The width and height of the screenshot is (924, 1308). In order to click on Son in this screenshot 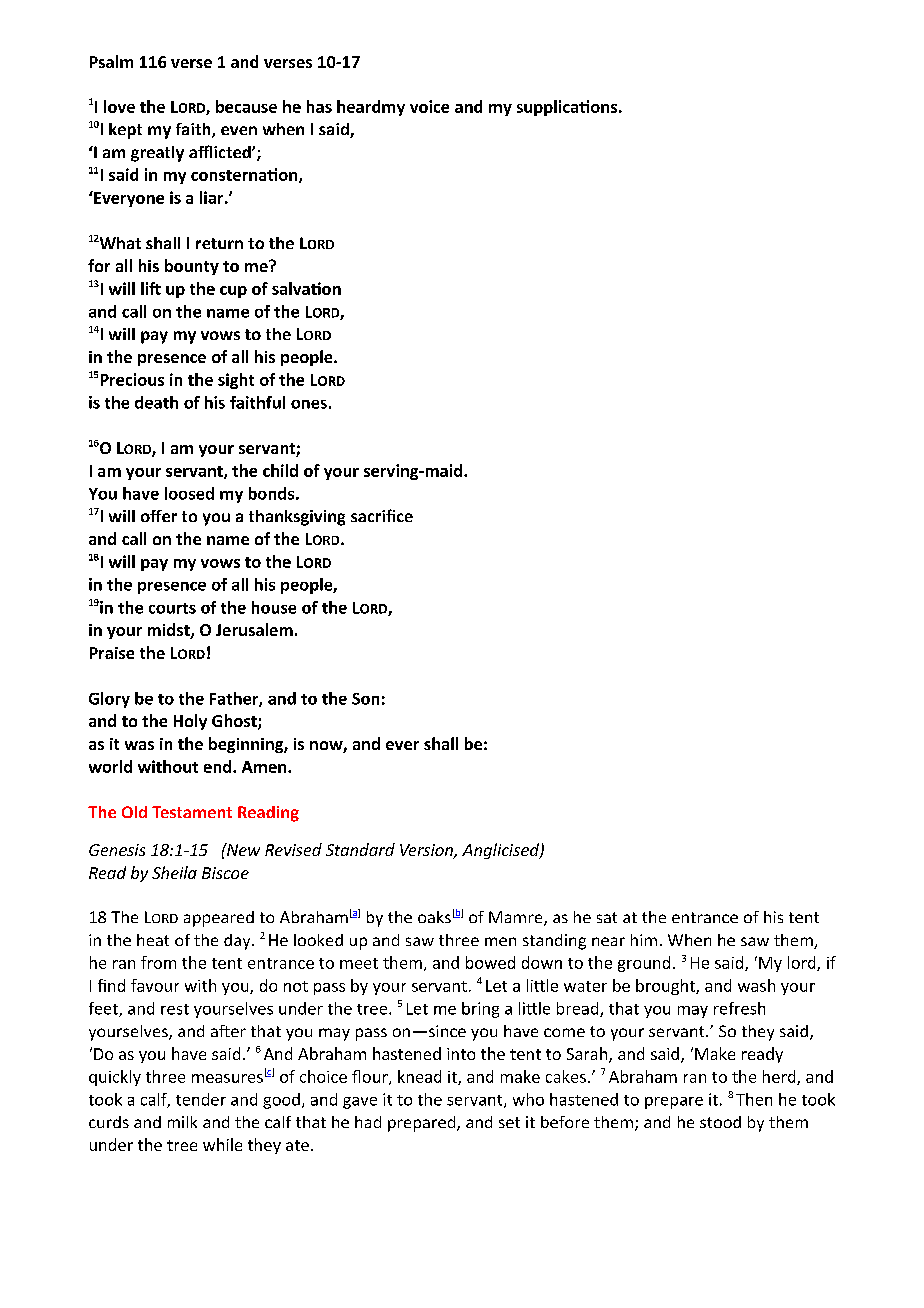, I will do `click(365, 699)`.
